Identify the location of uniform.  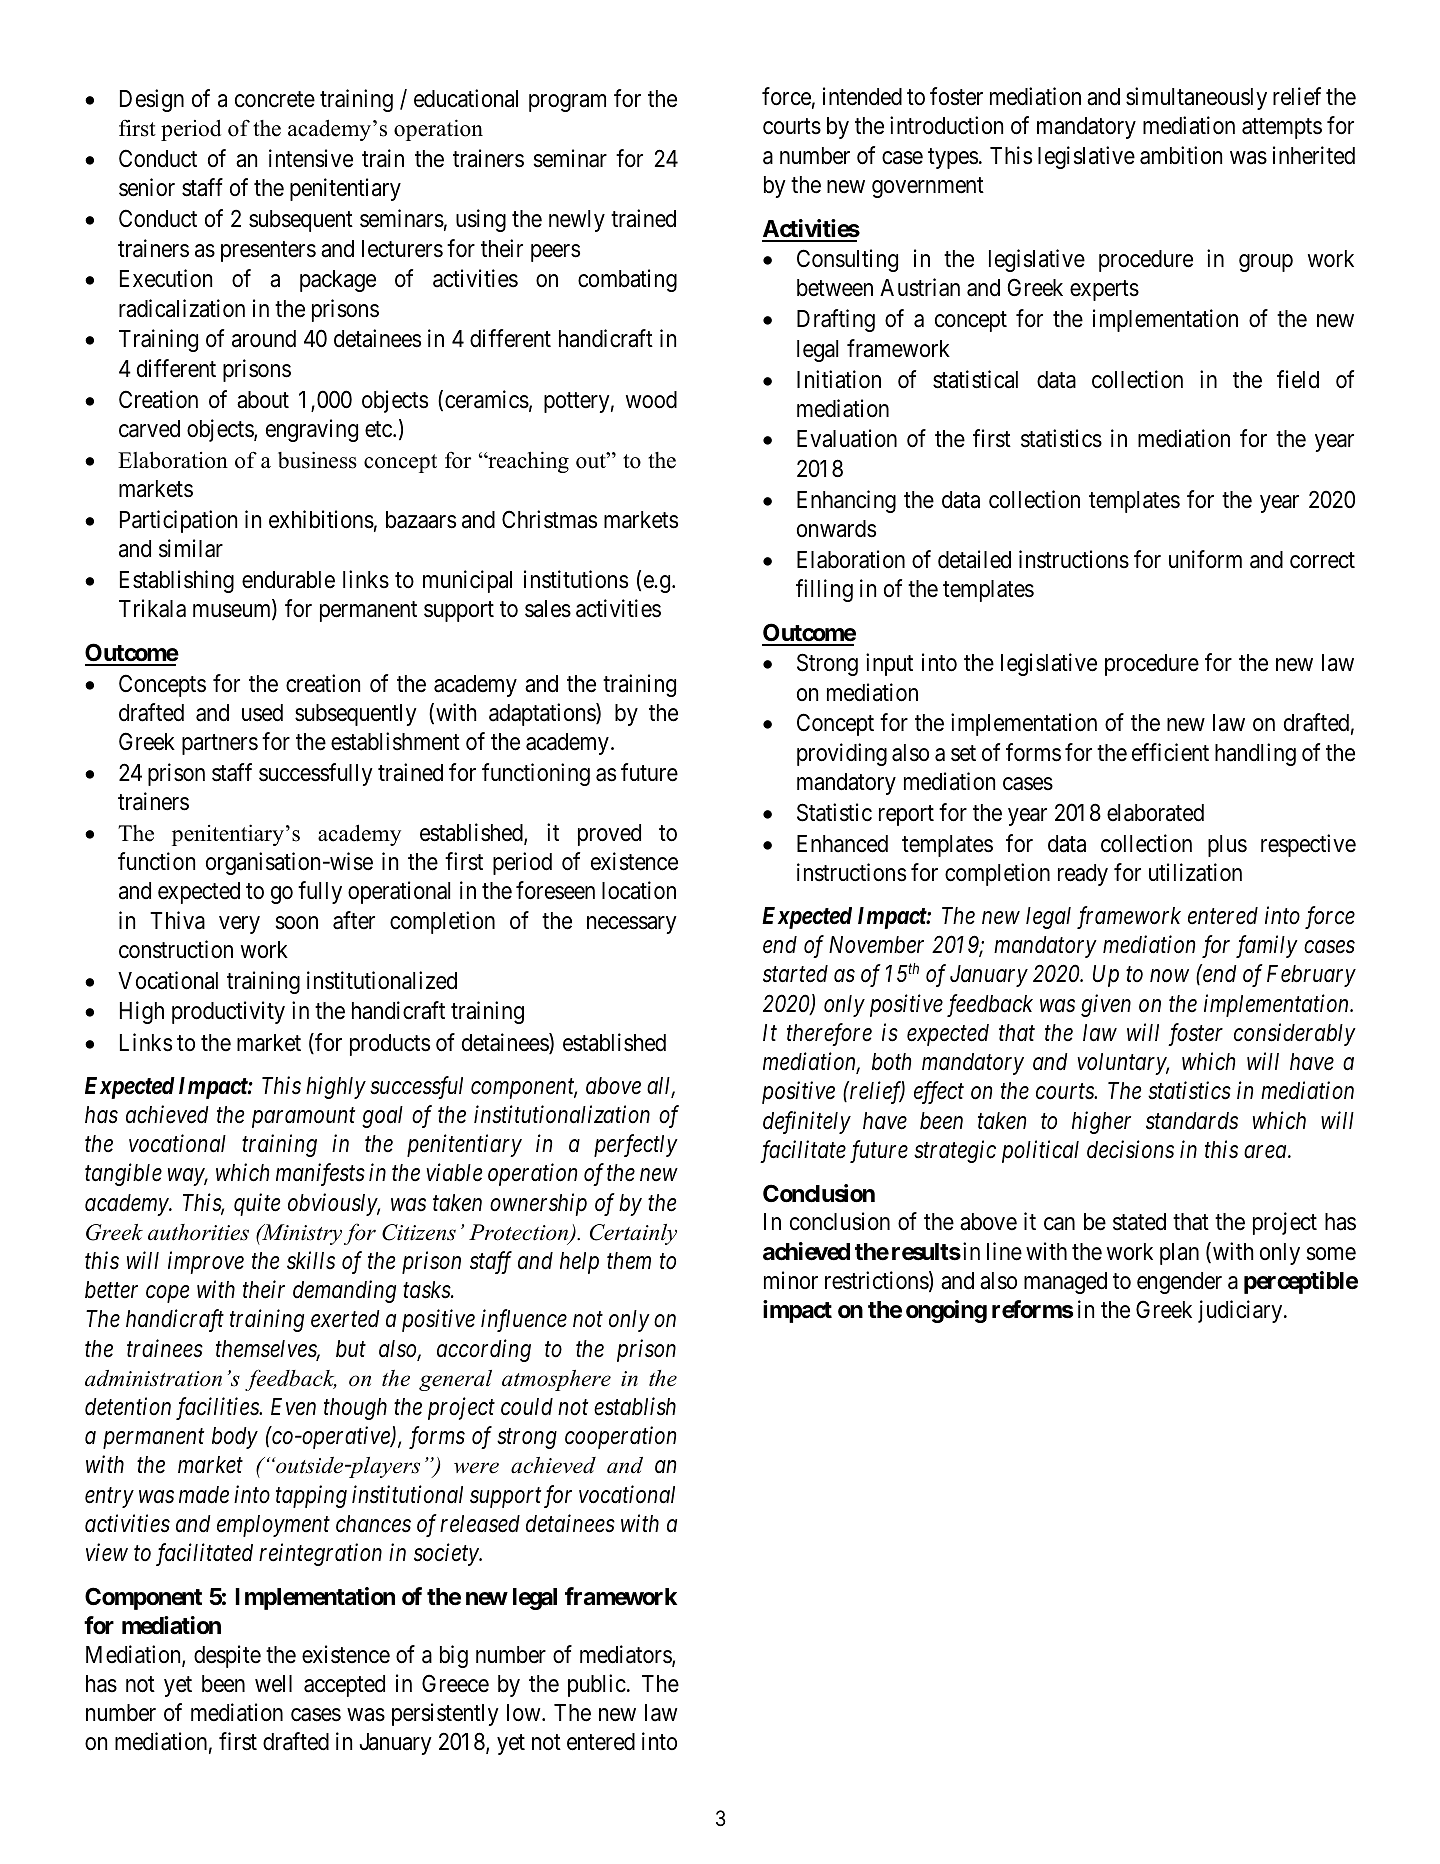
(1205, 559).
